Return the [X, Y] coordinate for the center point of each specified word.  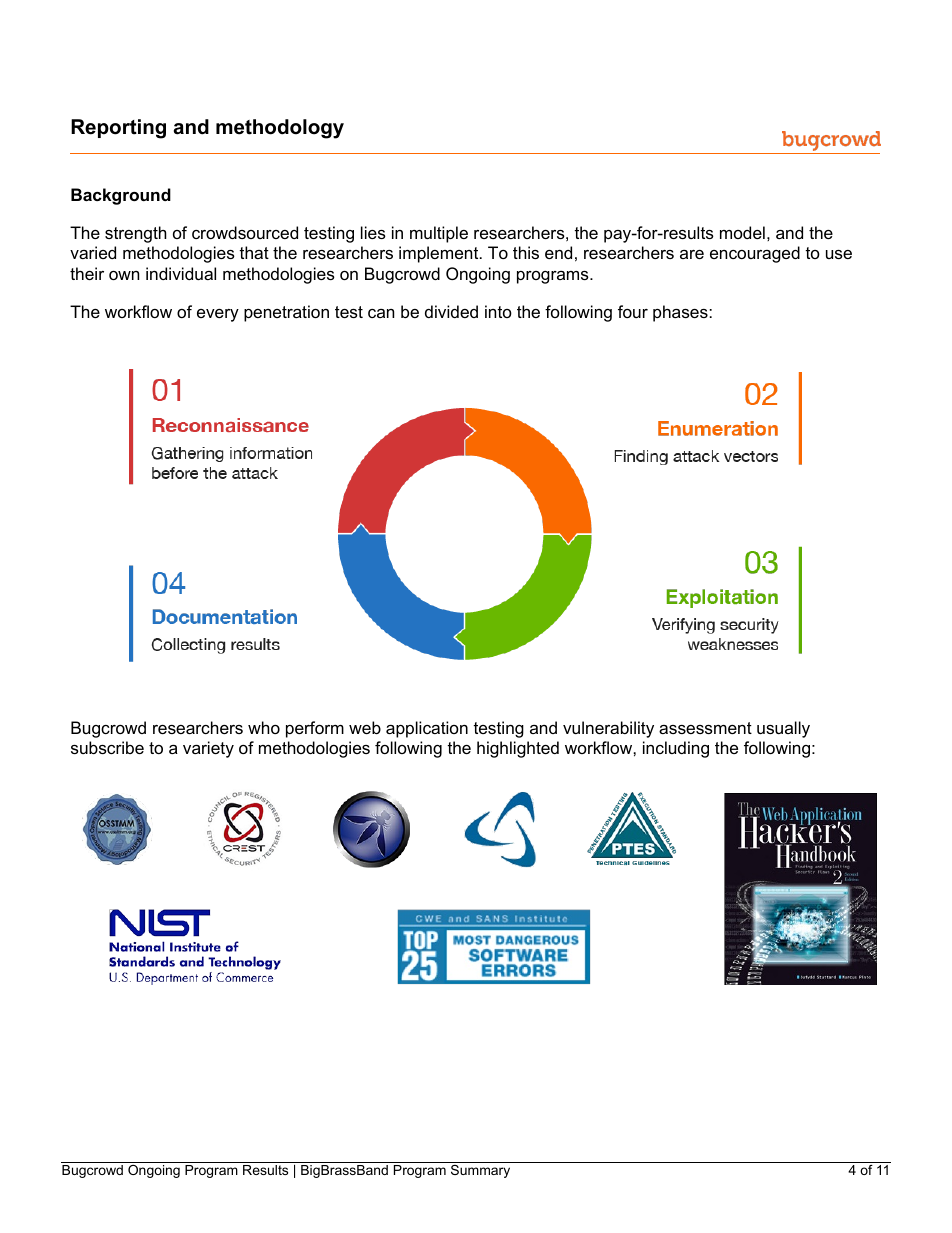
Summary [481, 1170]
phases [680, 313]
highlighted [518, 749]
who [264, 727]
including [676, 749]
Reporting [118, 129]
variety [208, 749]
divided [451, 311]
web [365, 727]
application [427, 729]
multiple [439, 234]
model [742, 232]
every [218, 315]
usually [783, 729]
